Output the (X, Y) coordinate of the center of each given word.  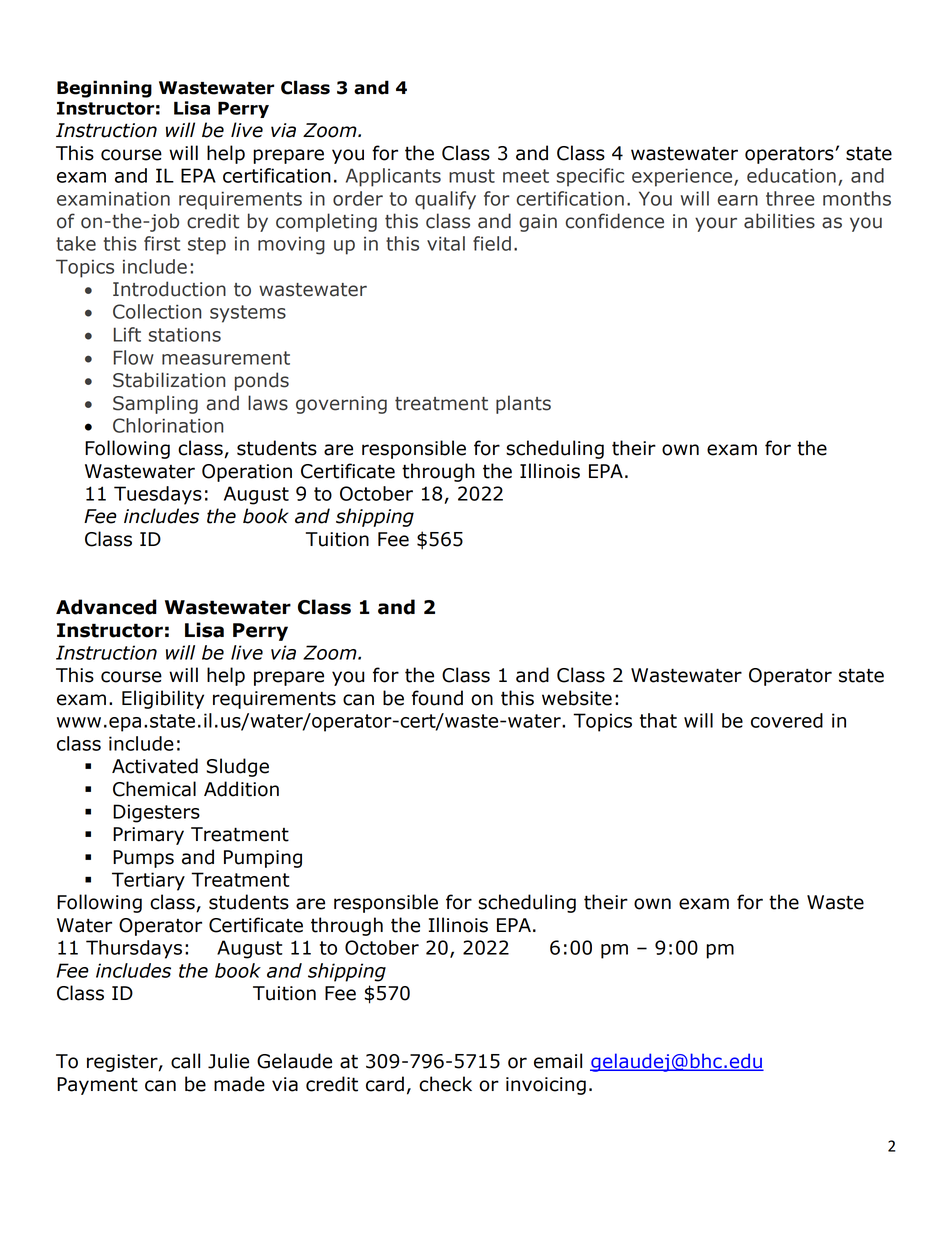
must (472, 176)
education (791, 175)
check (445, 1084)
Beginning (104, 89)
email (558, 1061)
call (185, 1061)
